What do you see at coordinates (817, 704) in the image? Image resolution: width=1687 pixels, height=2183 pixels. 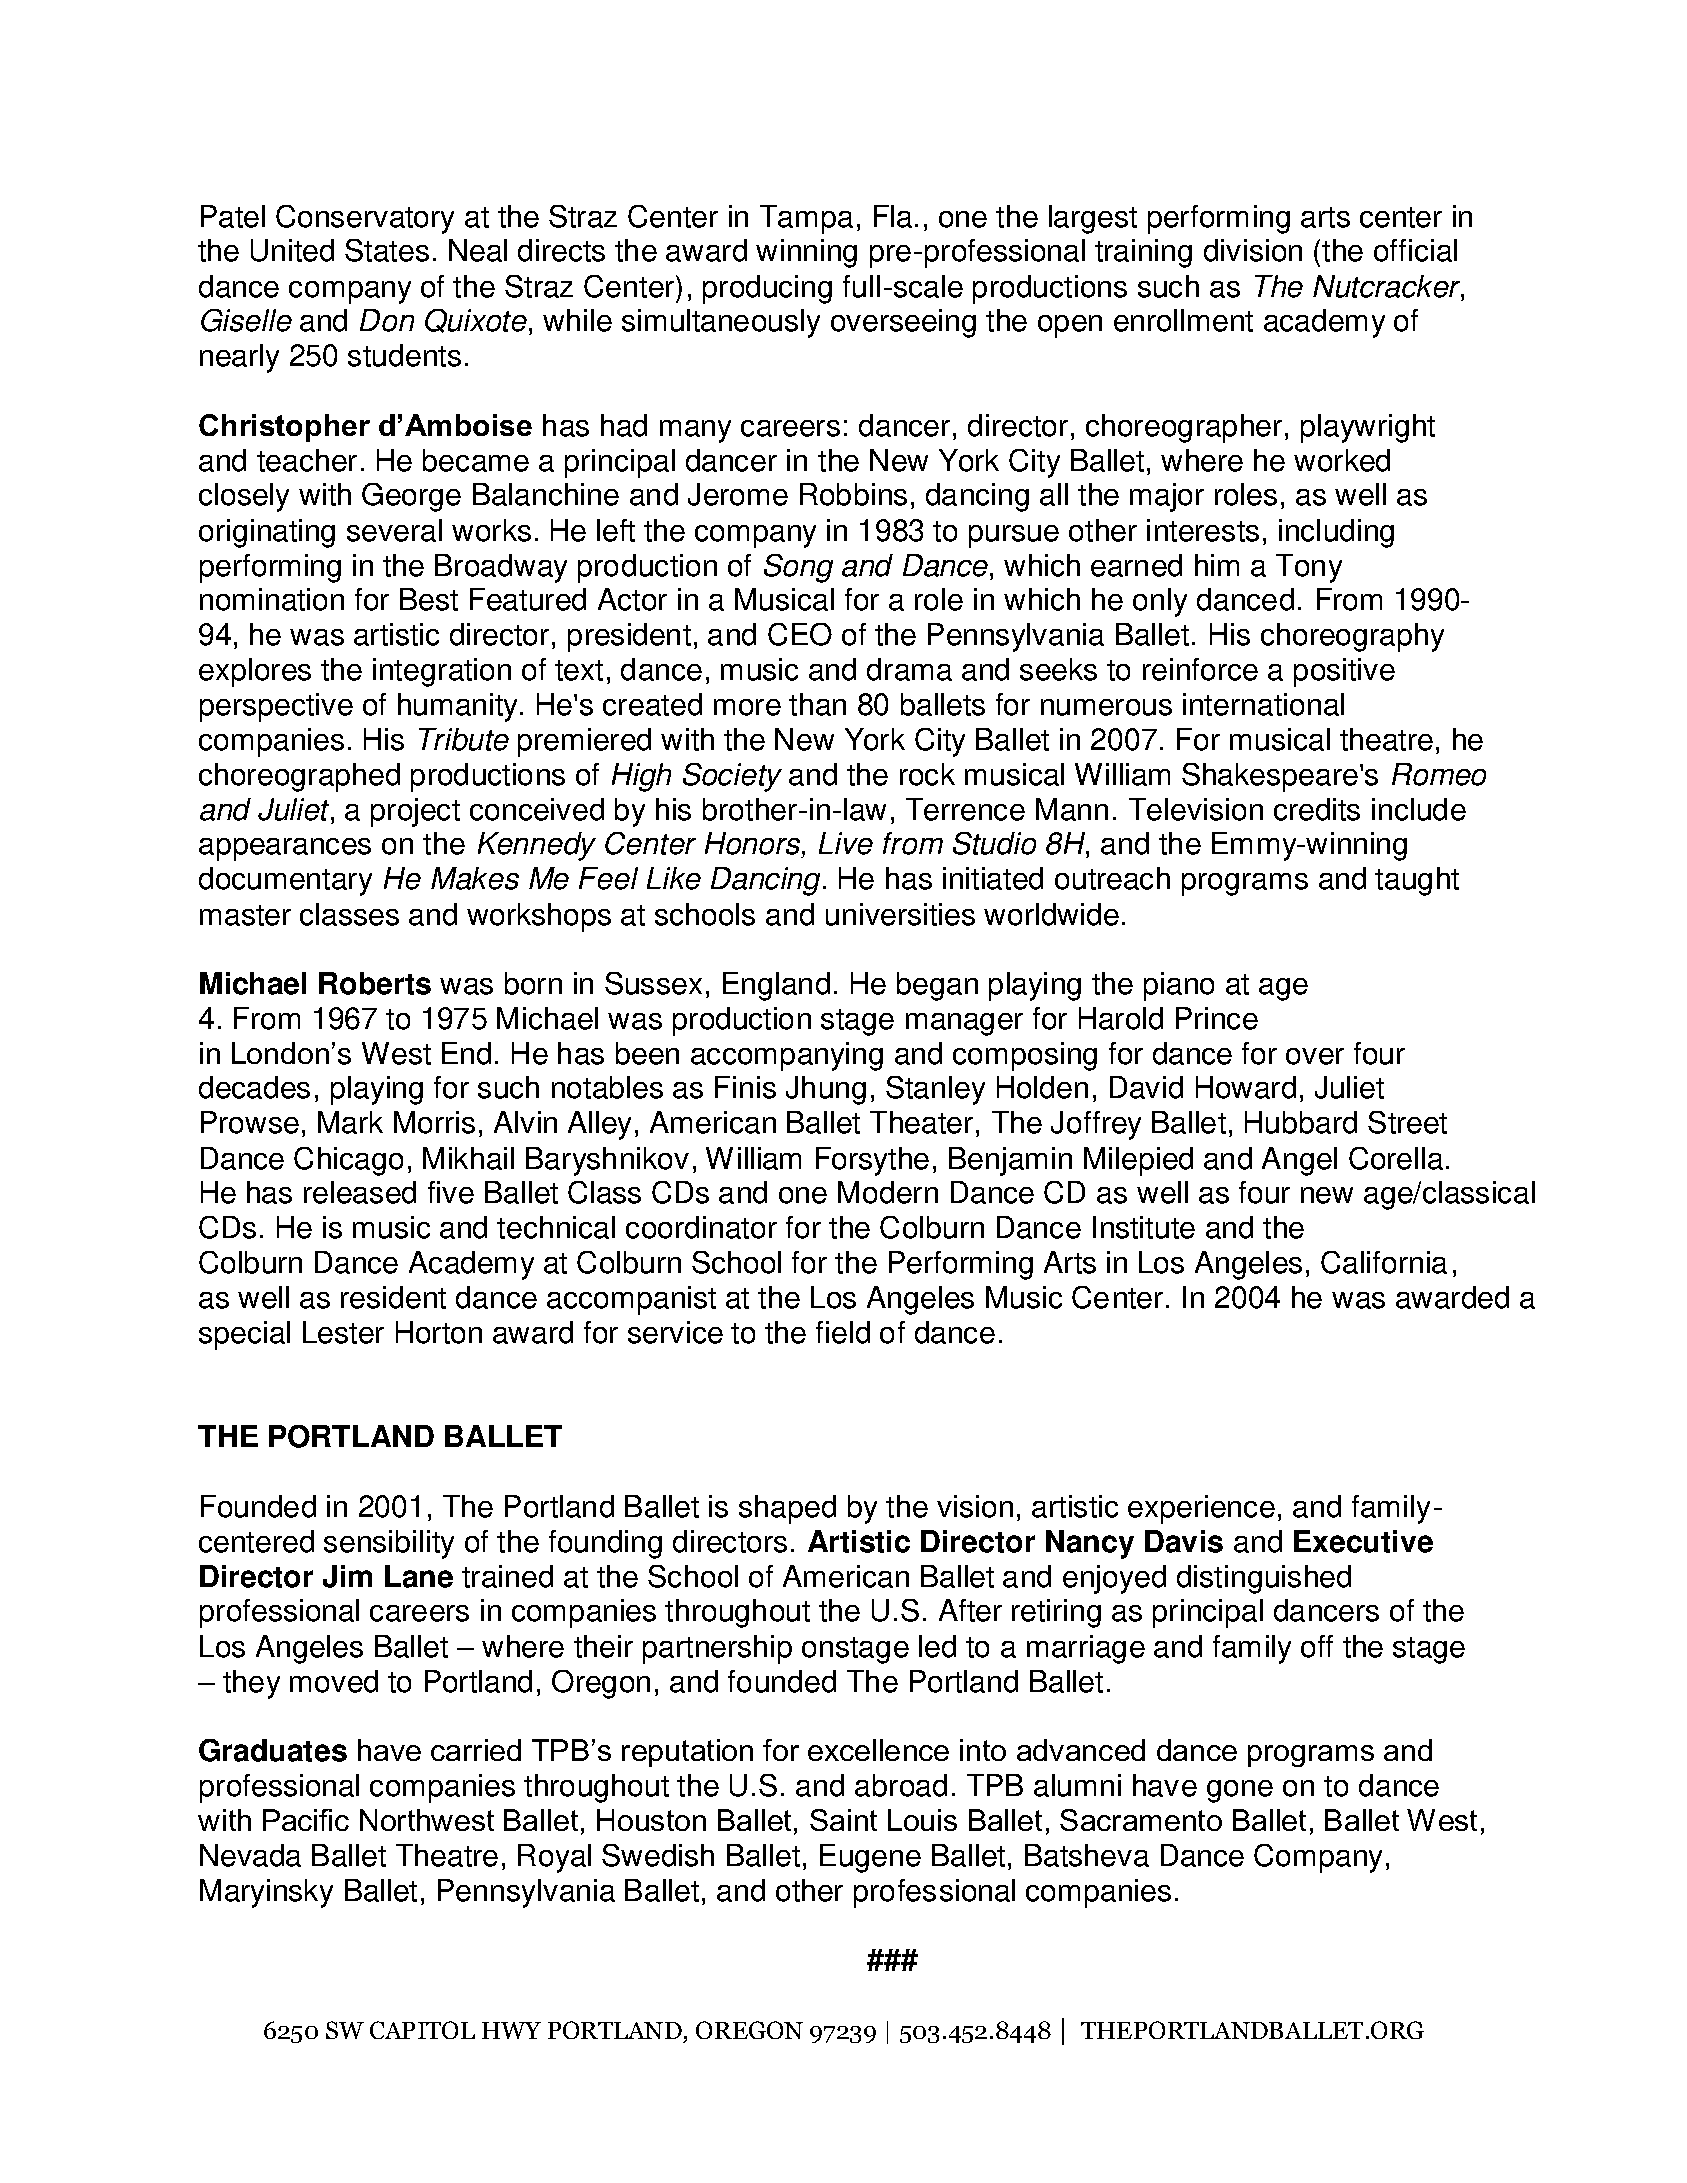 I see `than` at bounding box center [817, 704].
